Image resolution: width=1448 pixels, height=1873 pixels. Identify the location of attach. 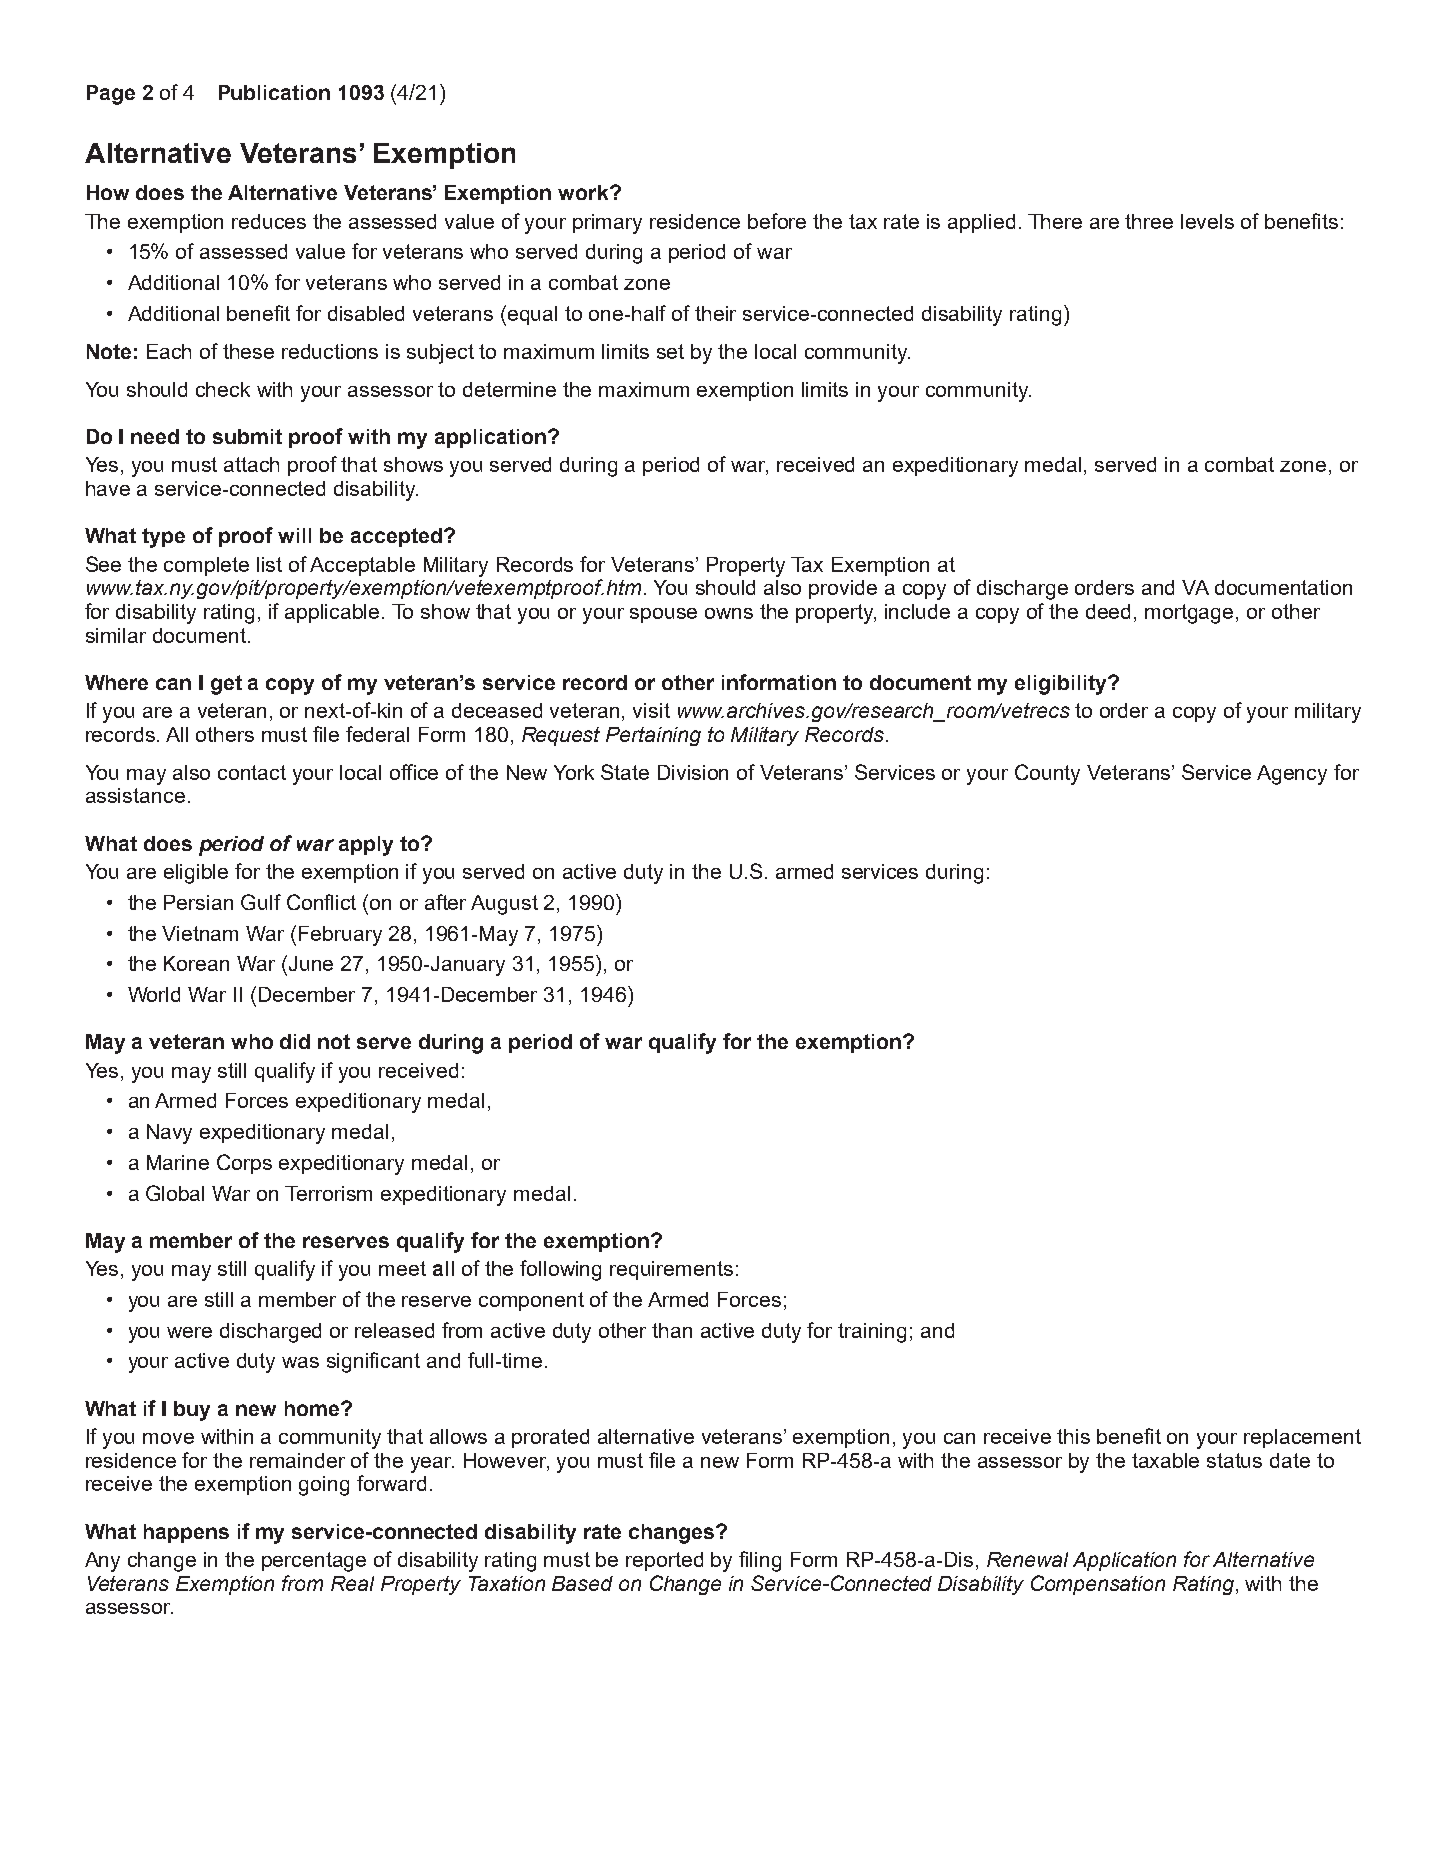
(251, 464).
